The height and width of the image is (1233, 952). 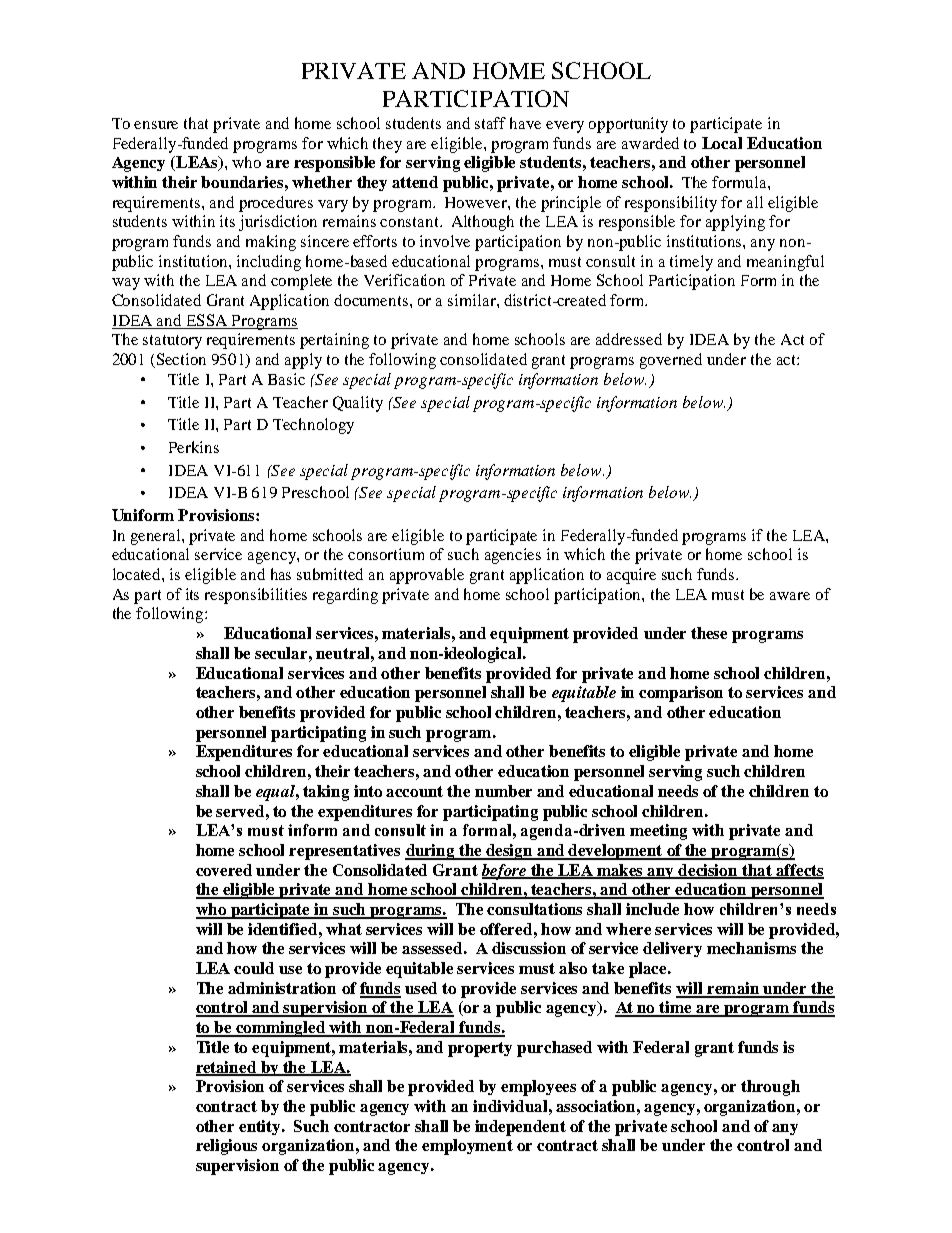 What do you see at coordinates (226, 1147) in the image?
I see `religious` at bounding box center [226, 1147].
